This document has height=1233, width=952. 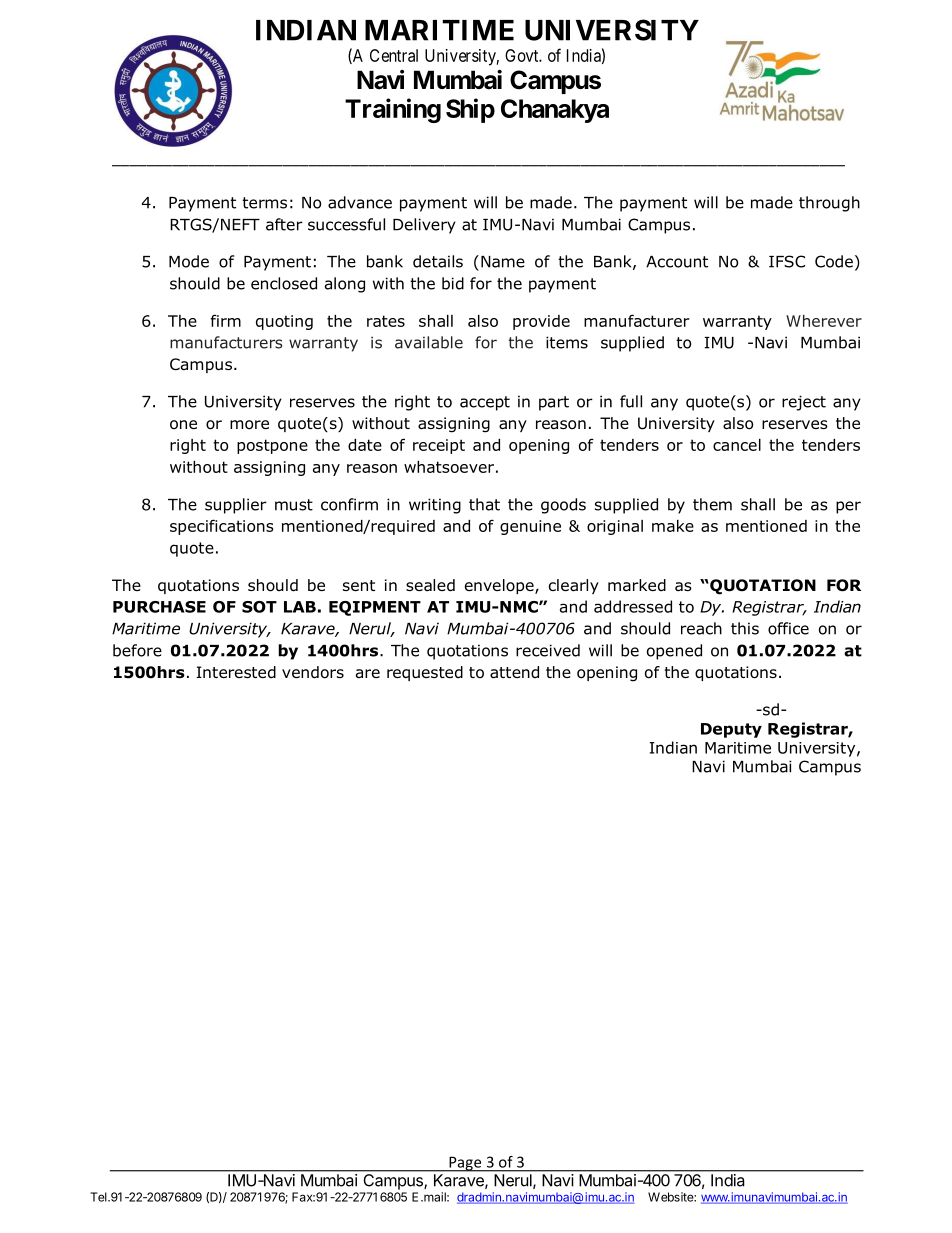 What do you see at coordinates (313, 672) in the document?
I see `vendors` at bounding box center [313, 672].
